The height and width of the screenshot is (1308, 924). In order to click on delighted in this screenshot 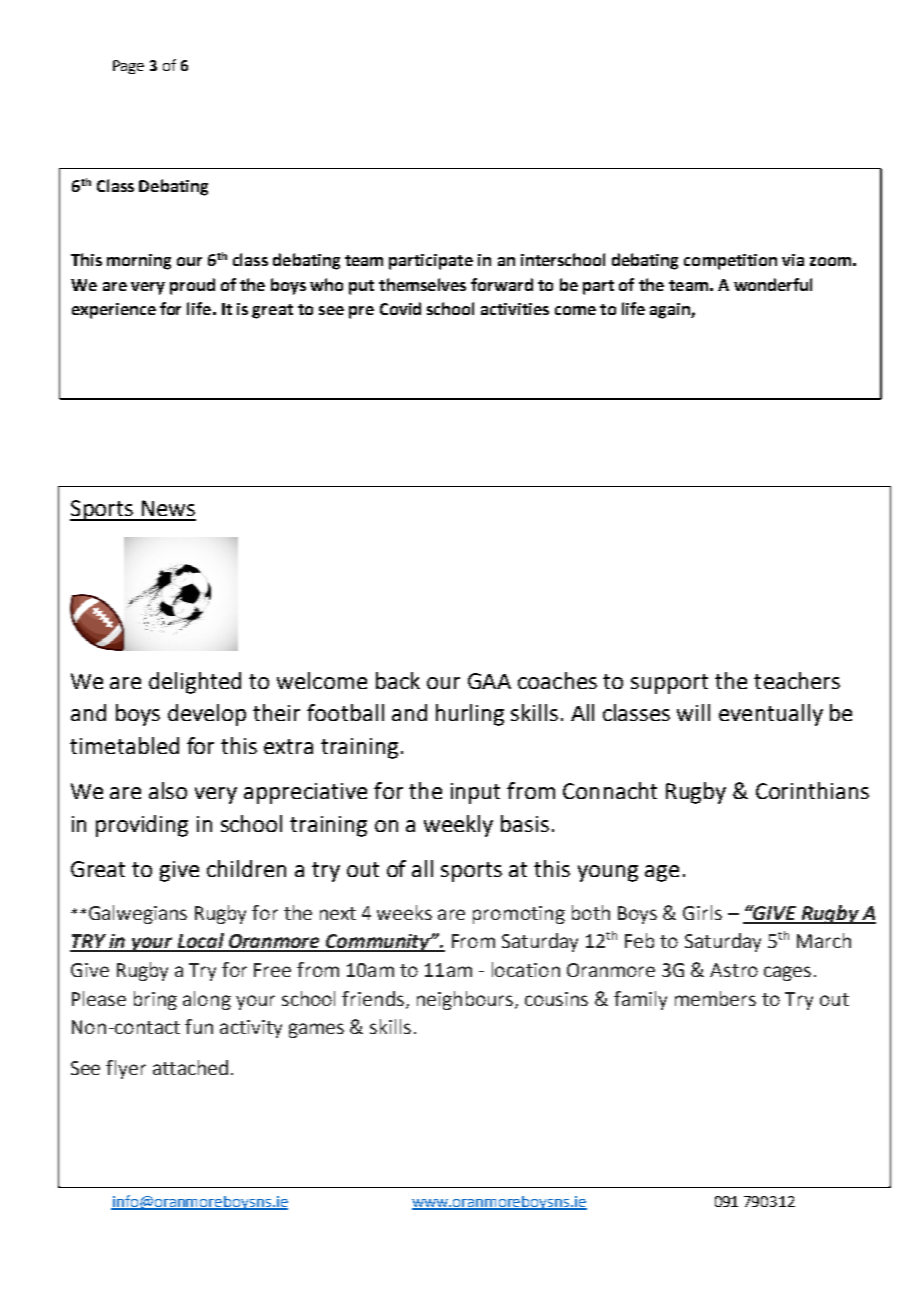, I will do `click(195, 683)`.
